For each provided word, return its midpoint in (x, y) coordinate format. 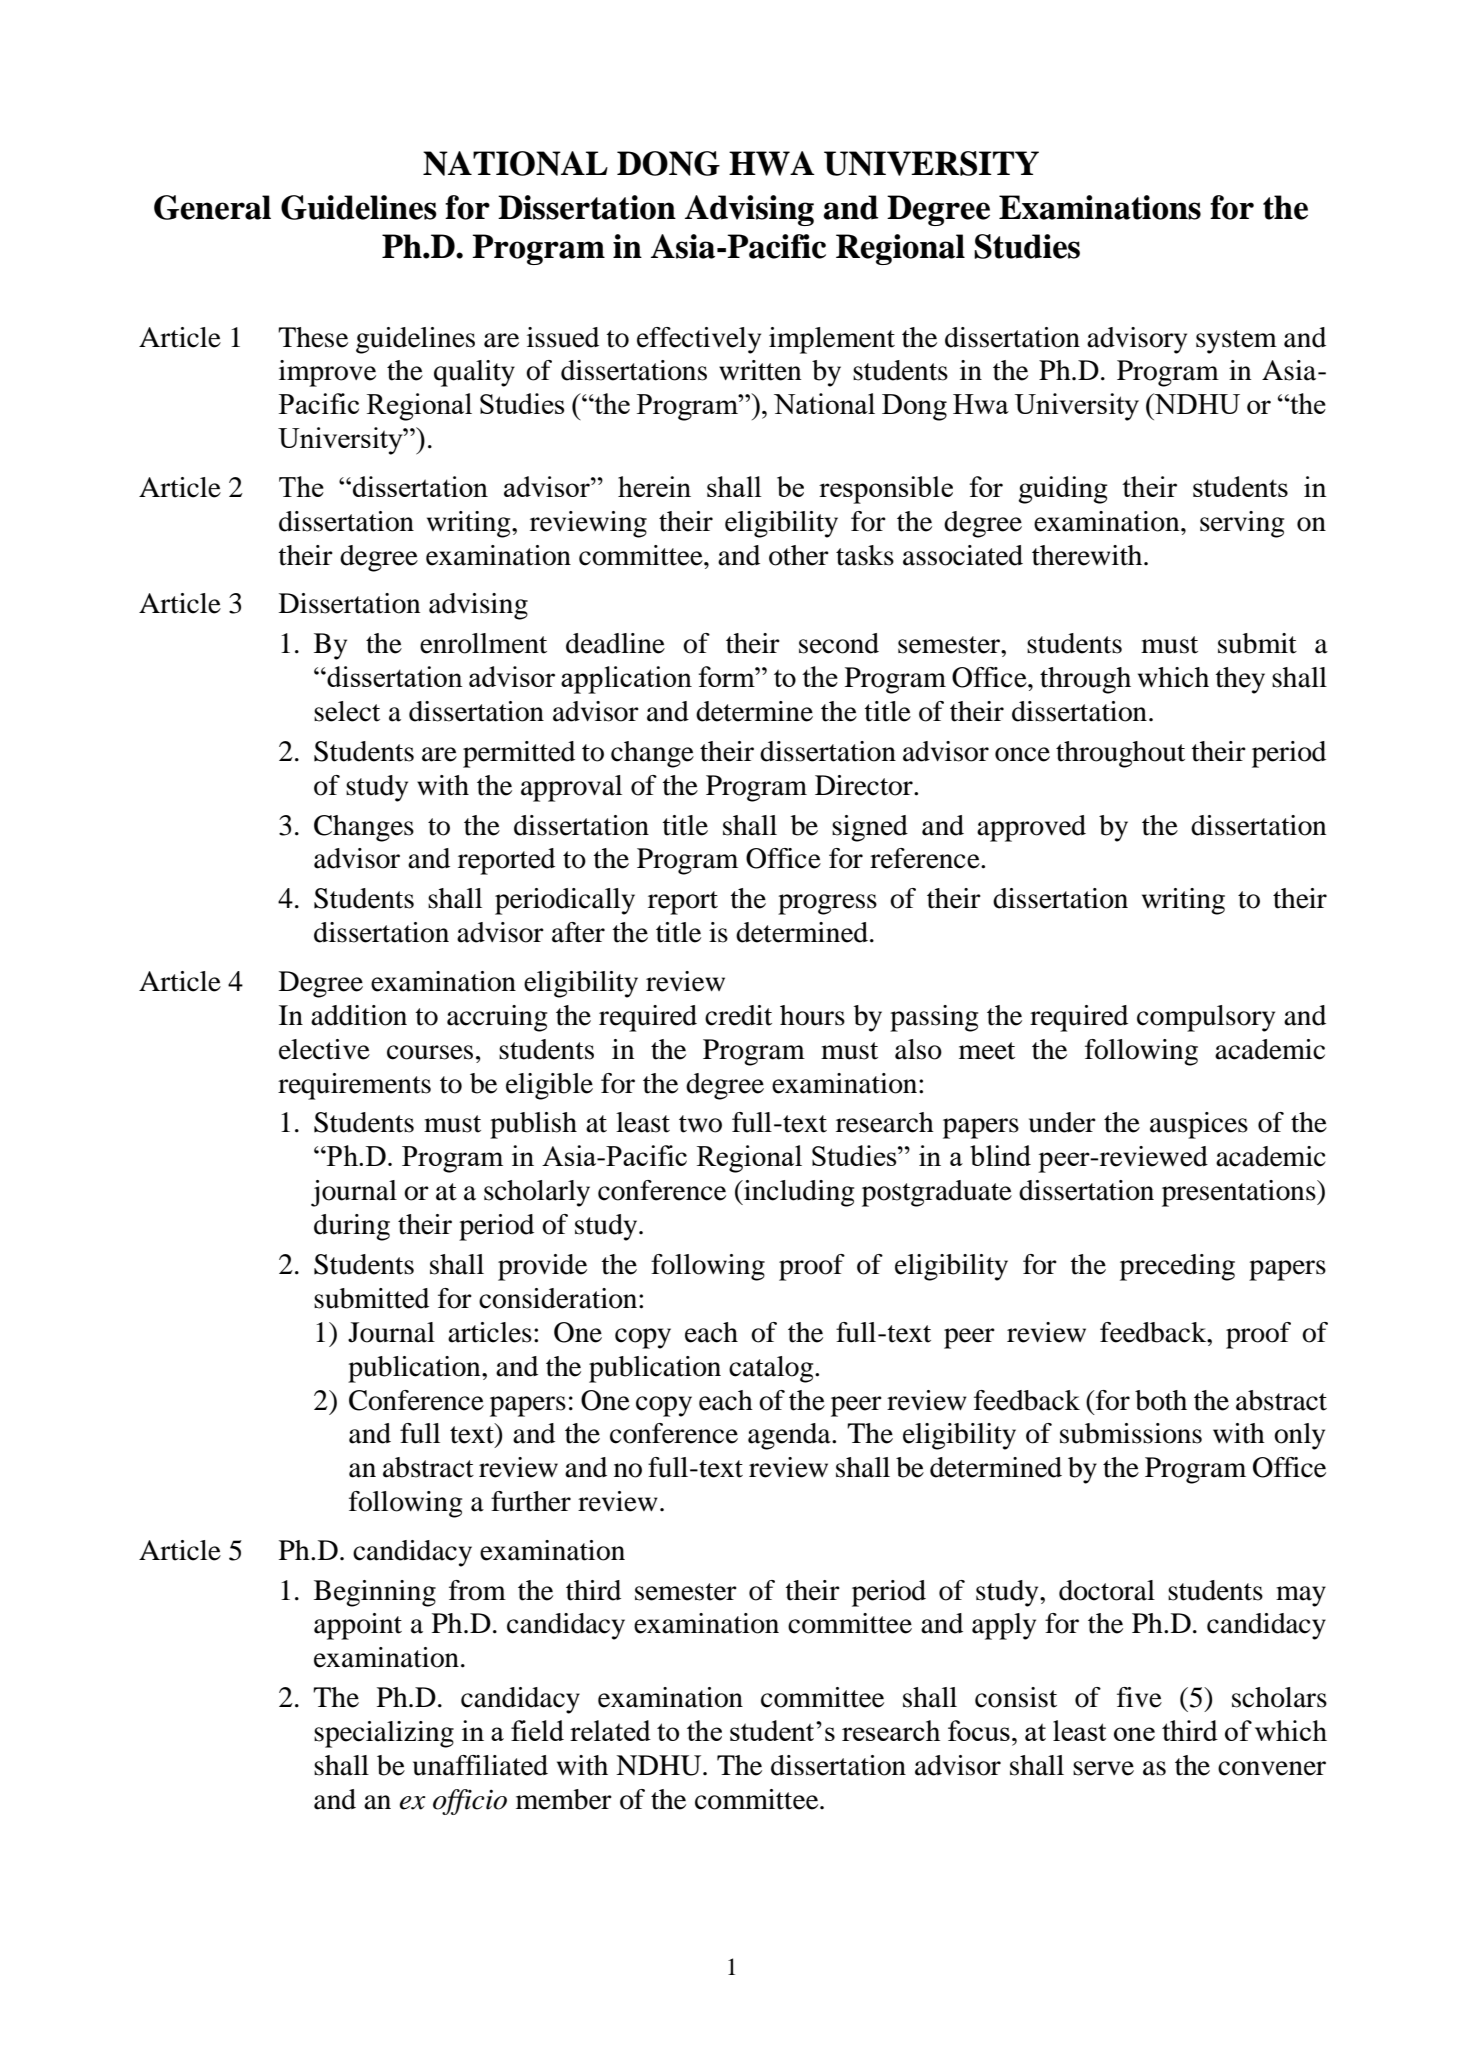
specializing (384, 1734)
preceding (1177, 1267)
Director (865, 785)
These (313, 337)
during (352, 1227)
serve (1103, 1768)
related (610, 1730)
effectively (699, 340)
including (798, 1193)
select (347, 711)
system (1236, 342)
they (1240, 680)
